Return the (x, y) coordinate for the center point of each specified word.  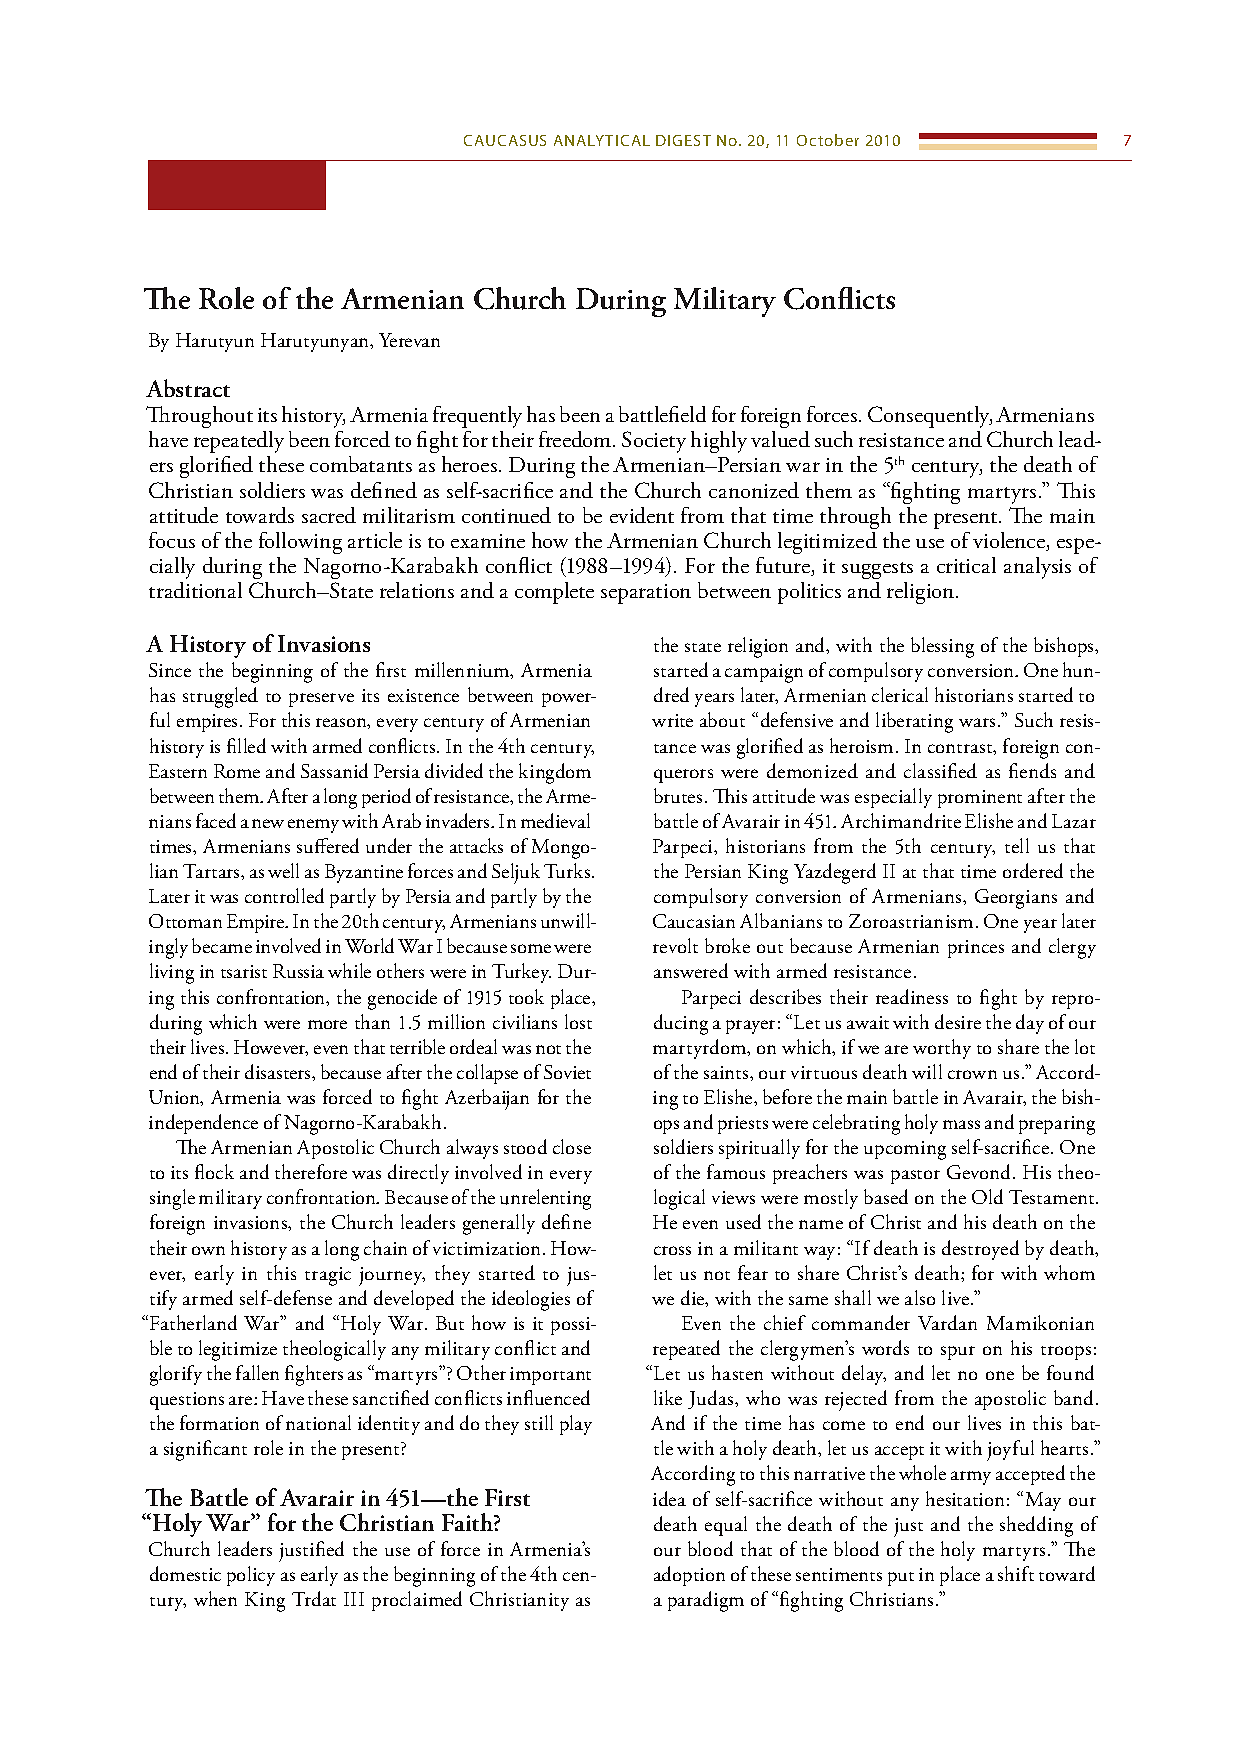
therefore (311, 1171)
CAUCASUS (505, 140)
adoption (689, 1576)
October (828, 140)
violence (1010, 541)
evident (642, 515)
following (300, 543)
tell (1017, 845)
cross (672, 1250)
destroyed (980, 1250)
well (283, 870)
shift (1016, 1573)
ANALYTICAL (602, 140)
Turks (568, 870)
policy (251, 1576)
